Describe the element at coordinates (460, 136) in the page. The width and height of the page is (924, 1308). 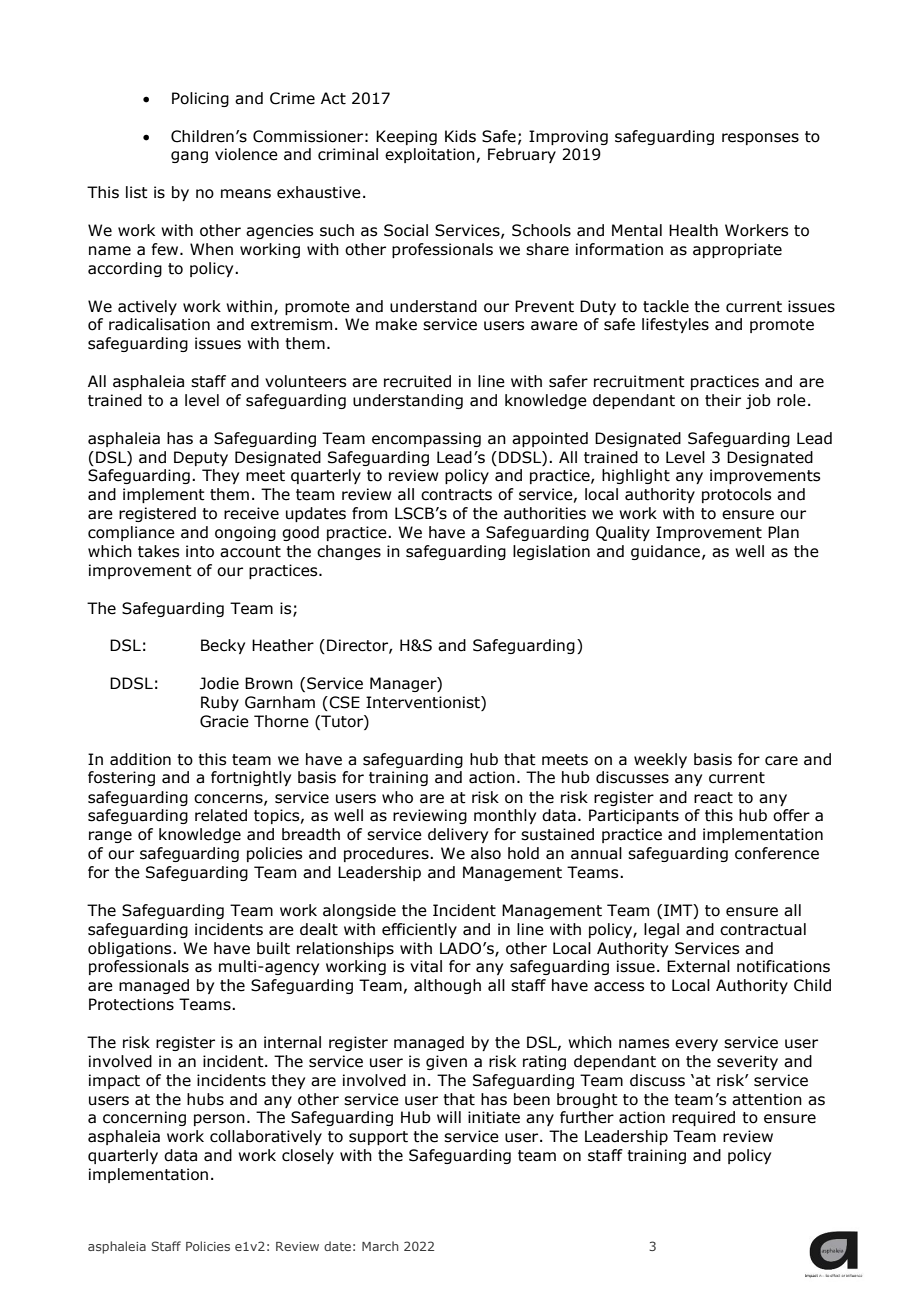
I see `Kids` at that location.
